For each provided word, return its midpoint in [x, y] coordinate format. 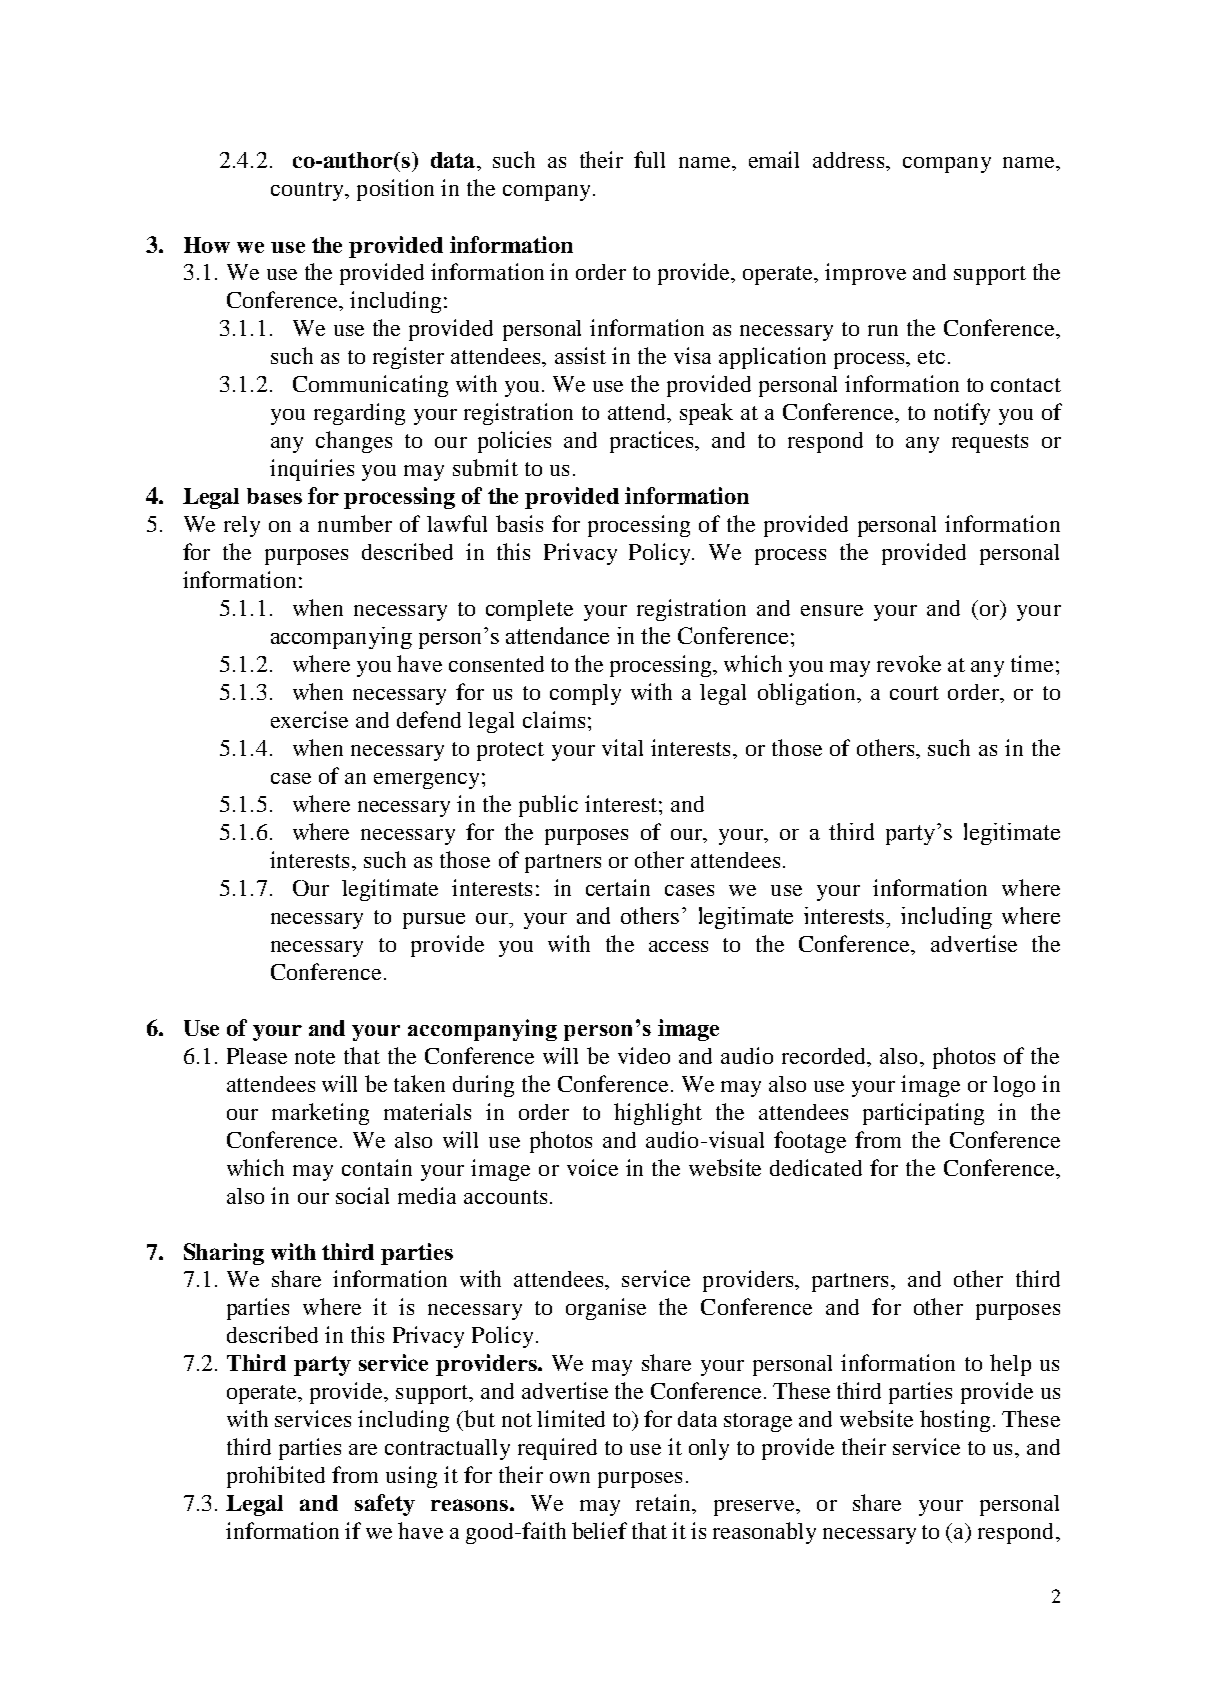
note [315, 1057]
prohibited [276, 1477]
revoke [909, 663]
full [649, 159]
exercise [309, 719]
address [850, 160]
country [308, 191]
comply [585, 694]
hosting [955, 1421]
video [644, 1055]
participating [923, 1114]
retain [664, 1502]
